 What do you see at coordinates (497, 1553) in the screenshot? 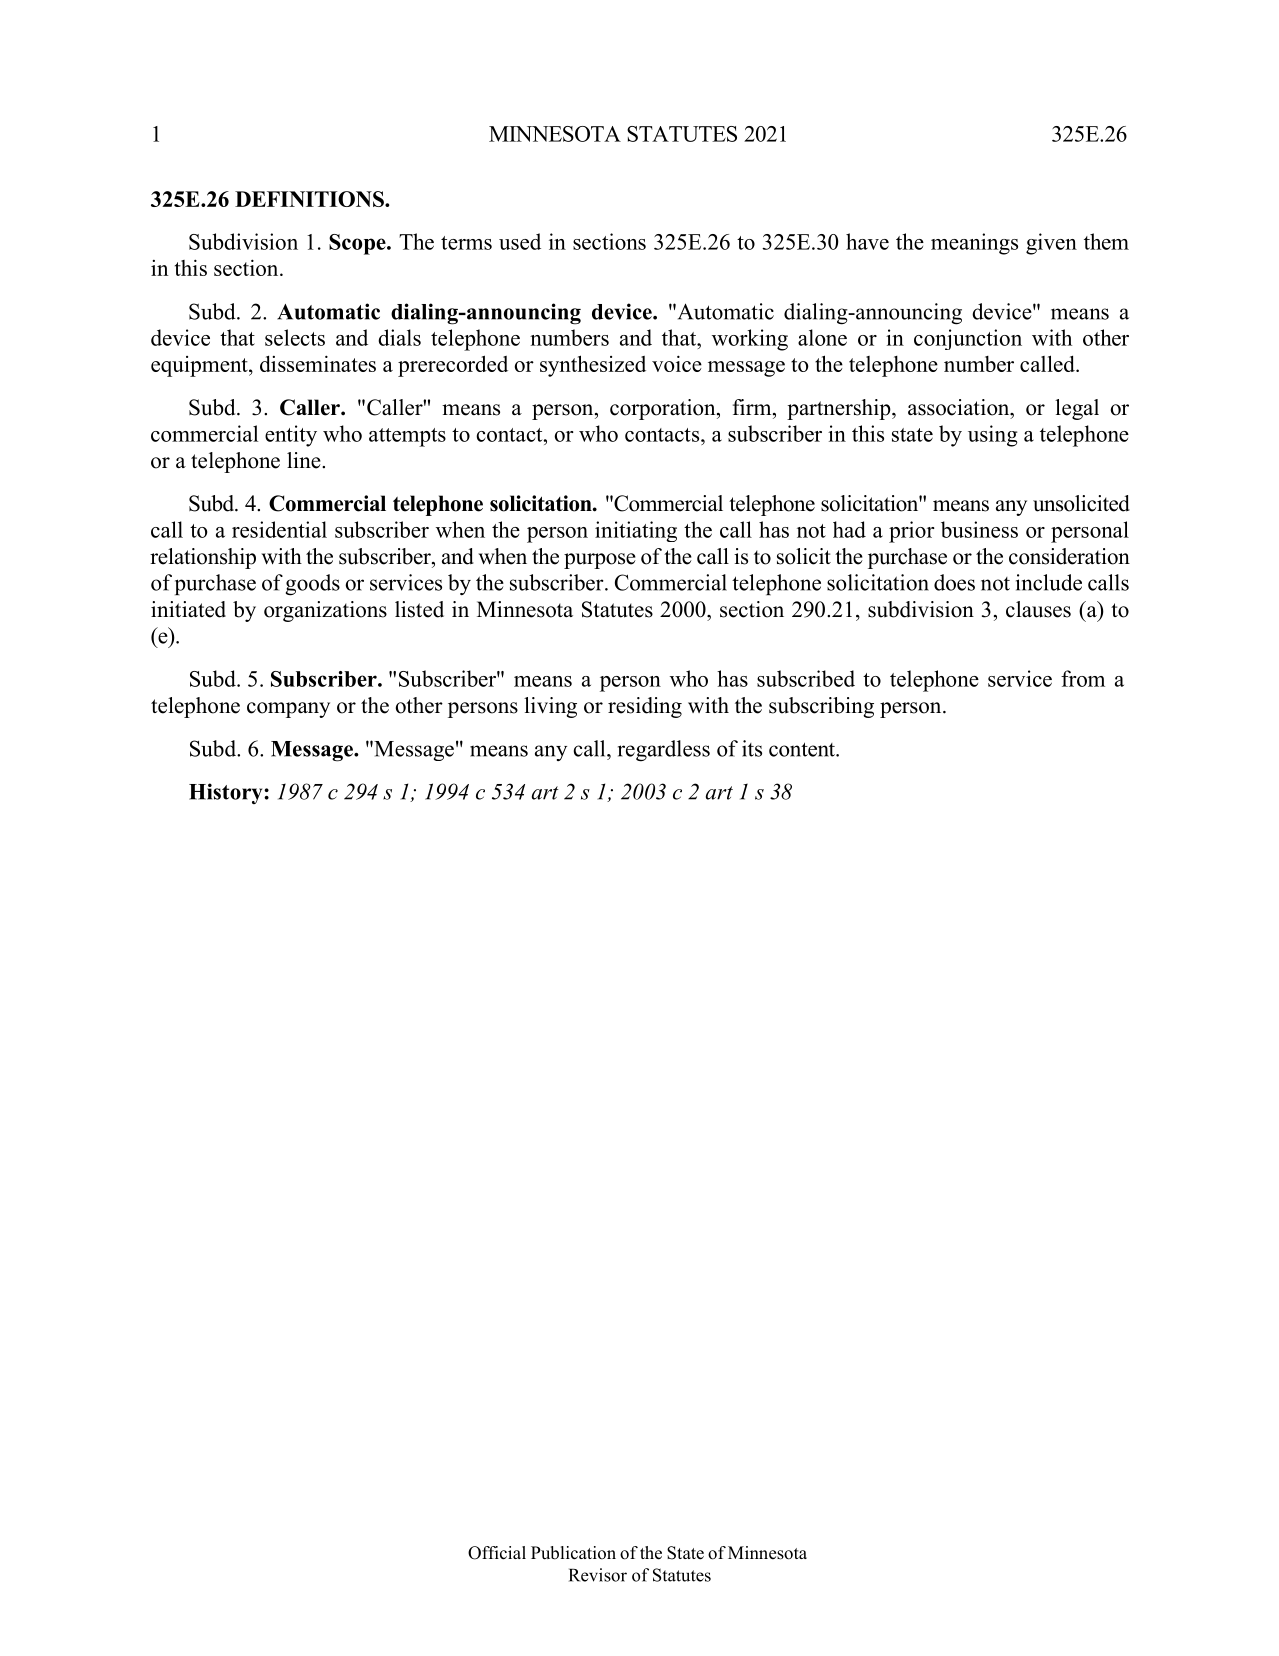
I see `Official` at bounding box center [497, 1553].
